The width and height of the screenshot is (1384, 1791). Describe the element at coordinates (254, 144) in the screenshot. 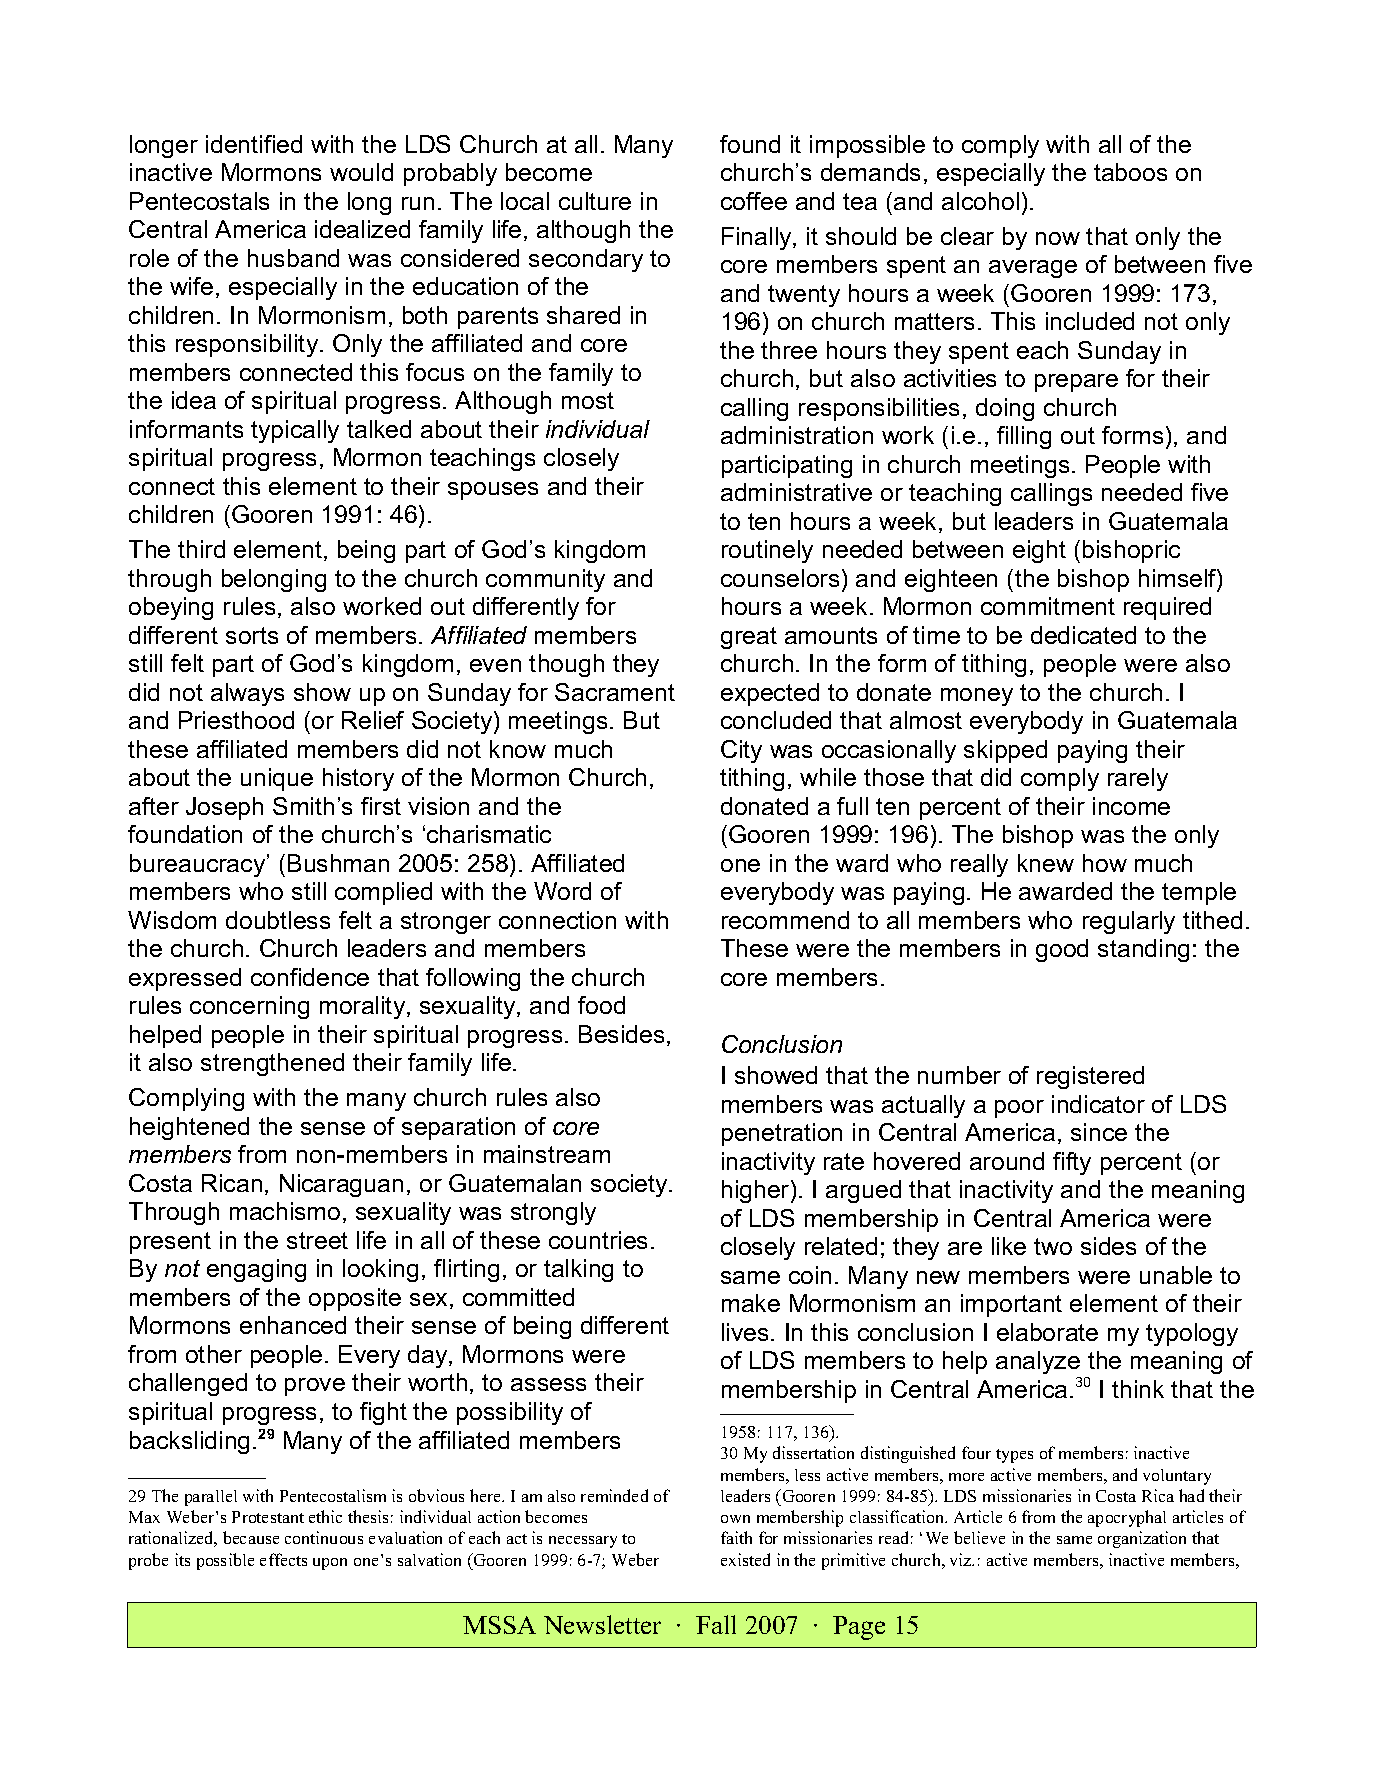

I see `identified` at that location.
